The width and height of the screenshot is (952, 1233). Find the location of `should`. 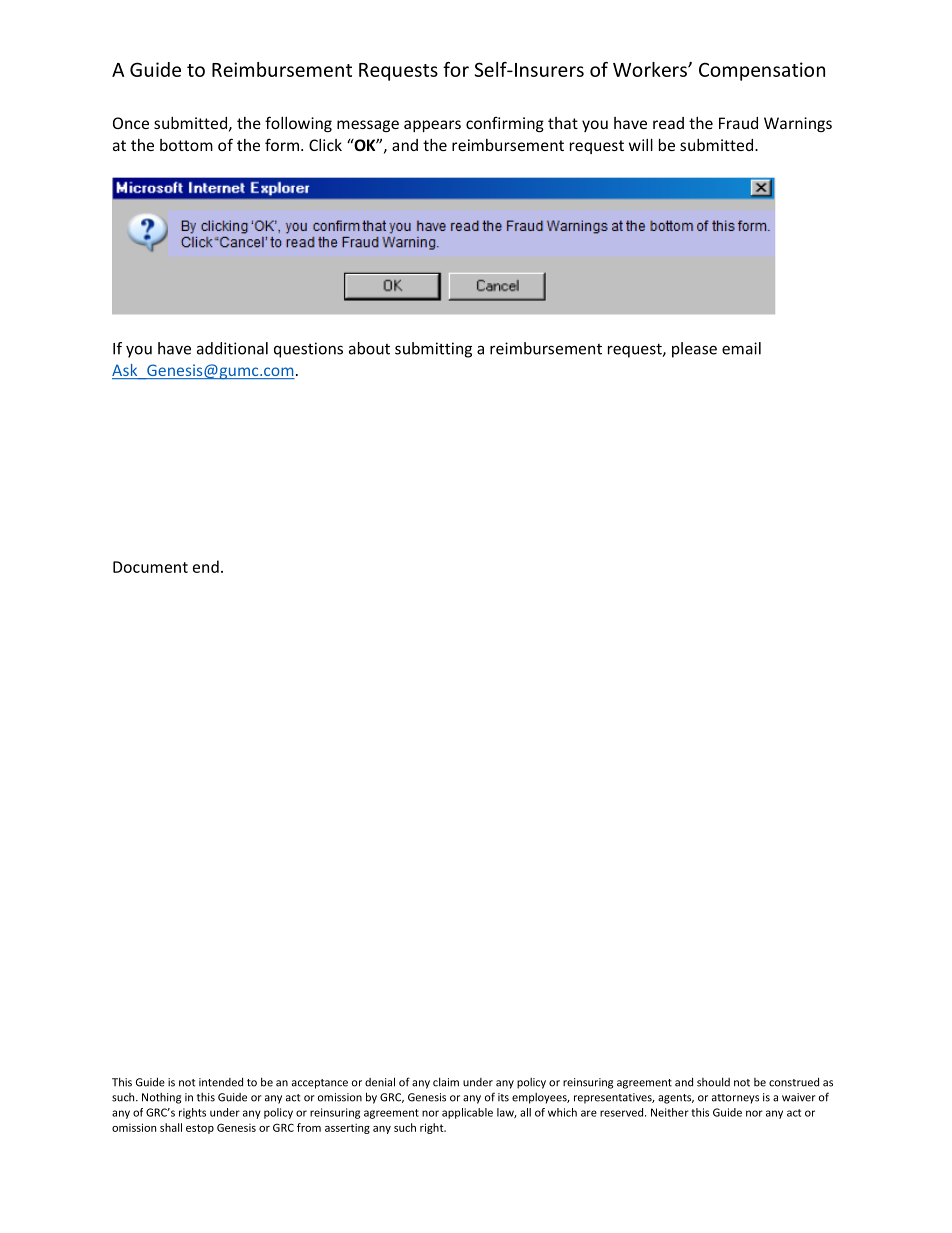

should is located at coordinates (713, 1082).
